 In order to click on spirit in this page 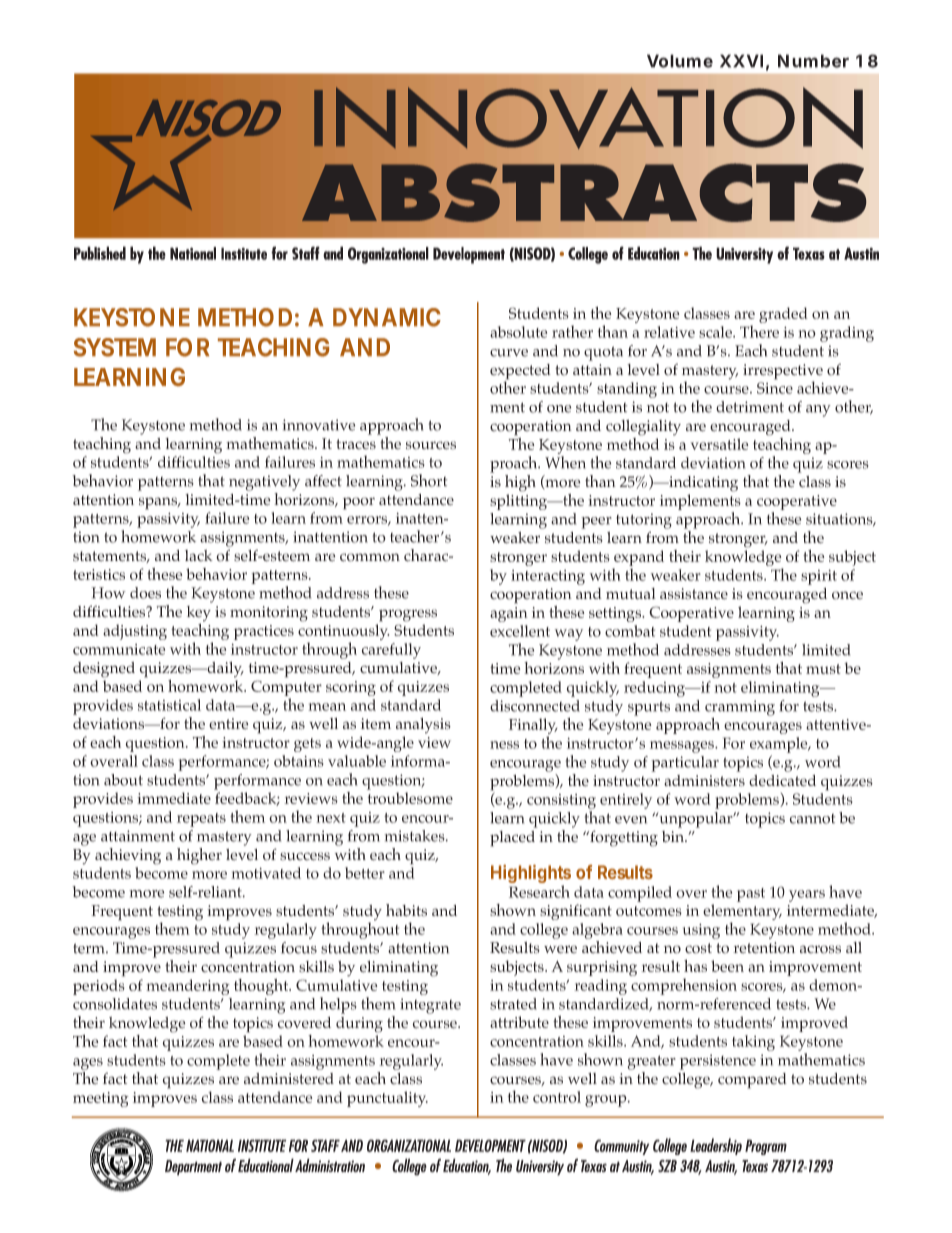, I will do `click(819, 577)`.
